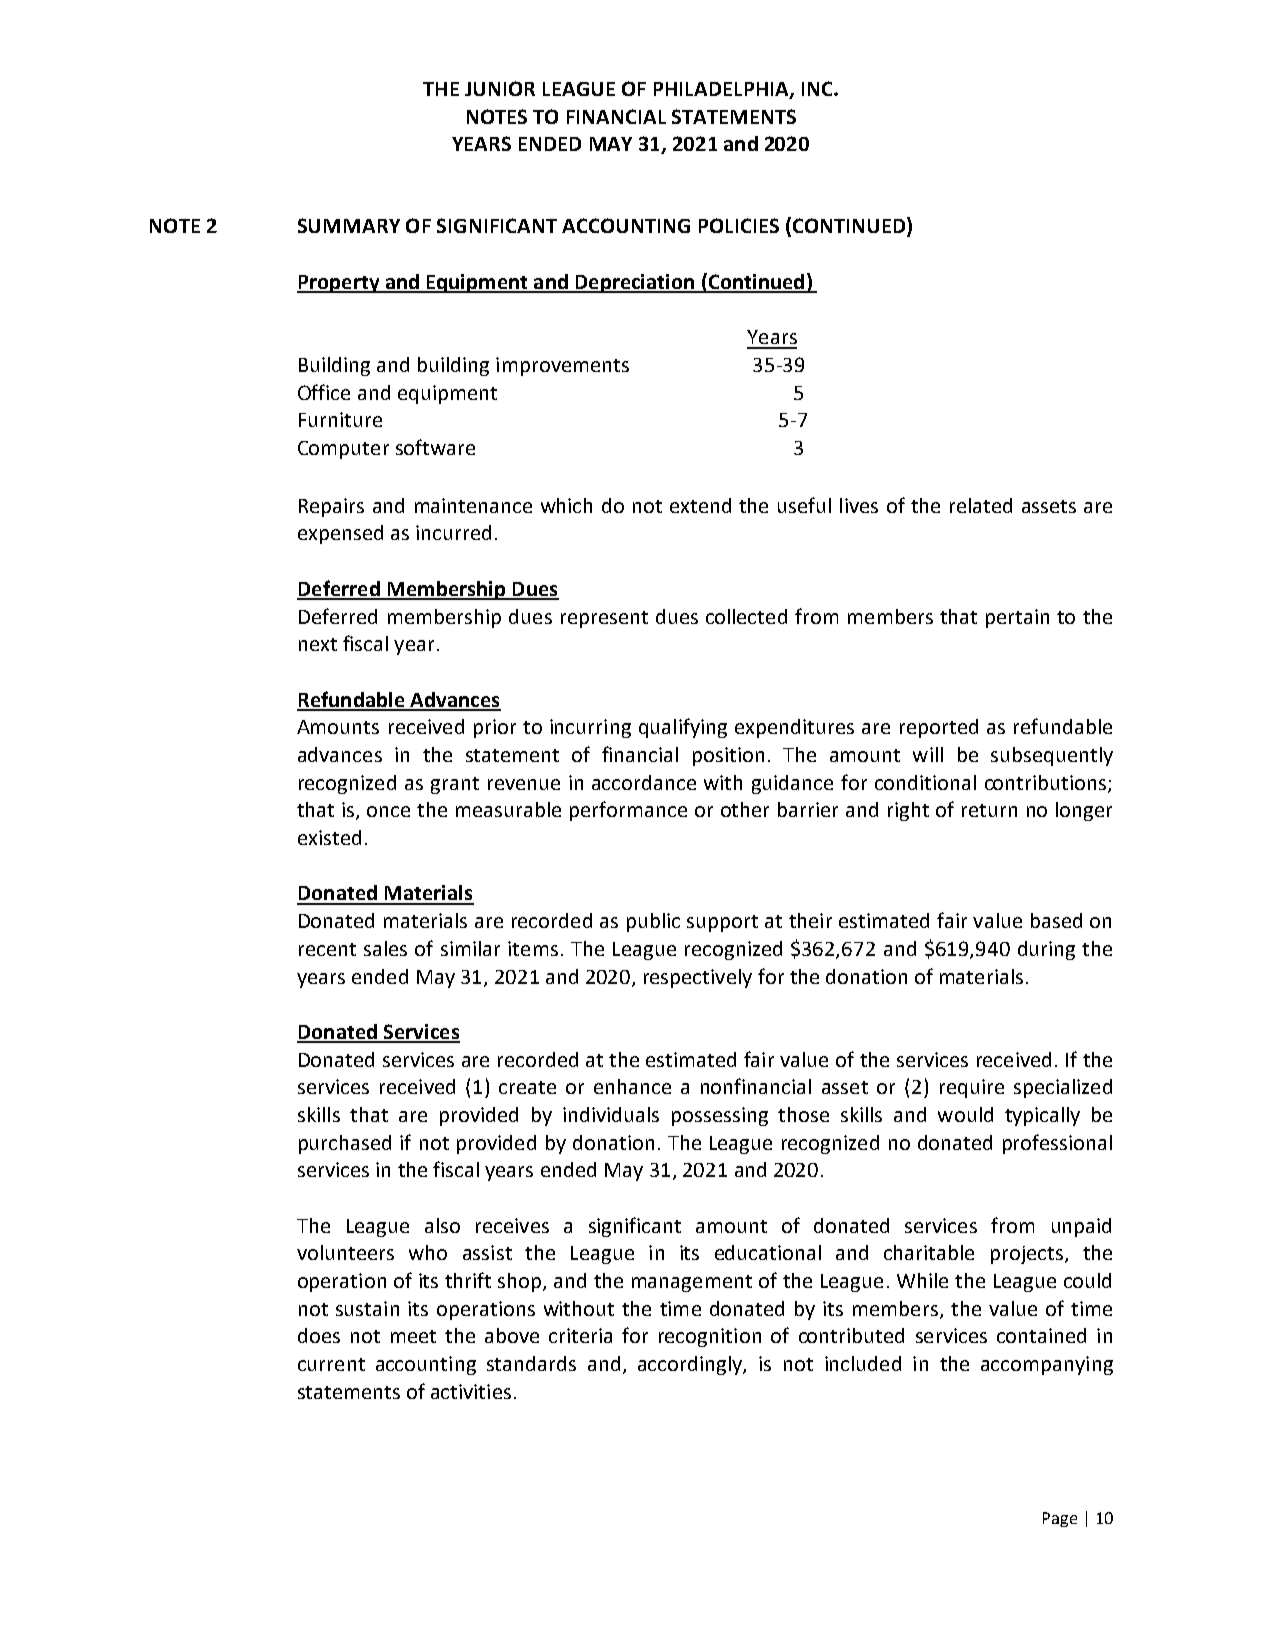  I want to click on purchased, so click(345, 1144).
